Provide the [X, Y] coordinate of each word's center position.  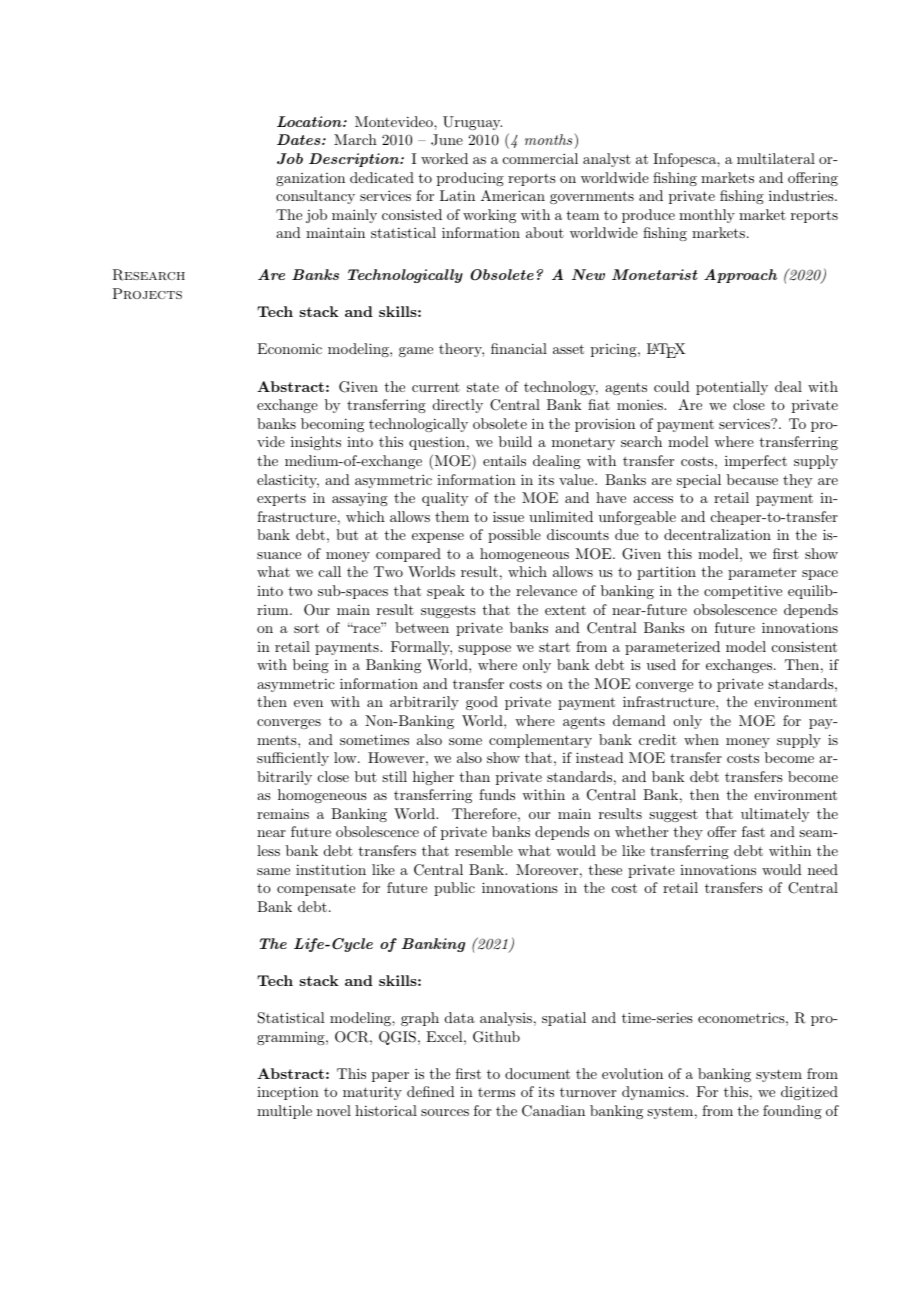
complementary [540, 741]
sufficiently [293, 759]
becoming [332, 425]
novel [334, 1110]
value [577, 479]
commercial [540, 158]
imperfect [756, 462]
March [355, 139]
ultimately [775, 815]
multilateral [776, 158]
